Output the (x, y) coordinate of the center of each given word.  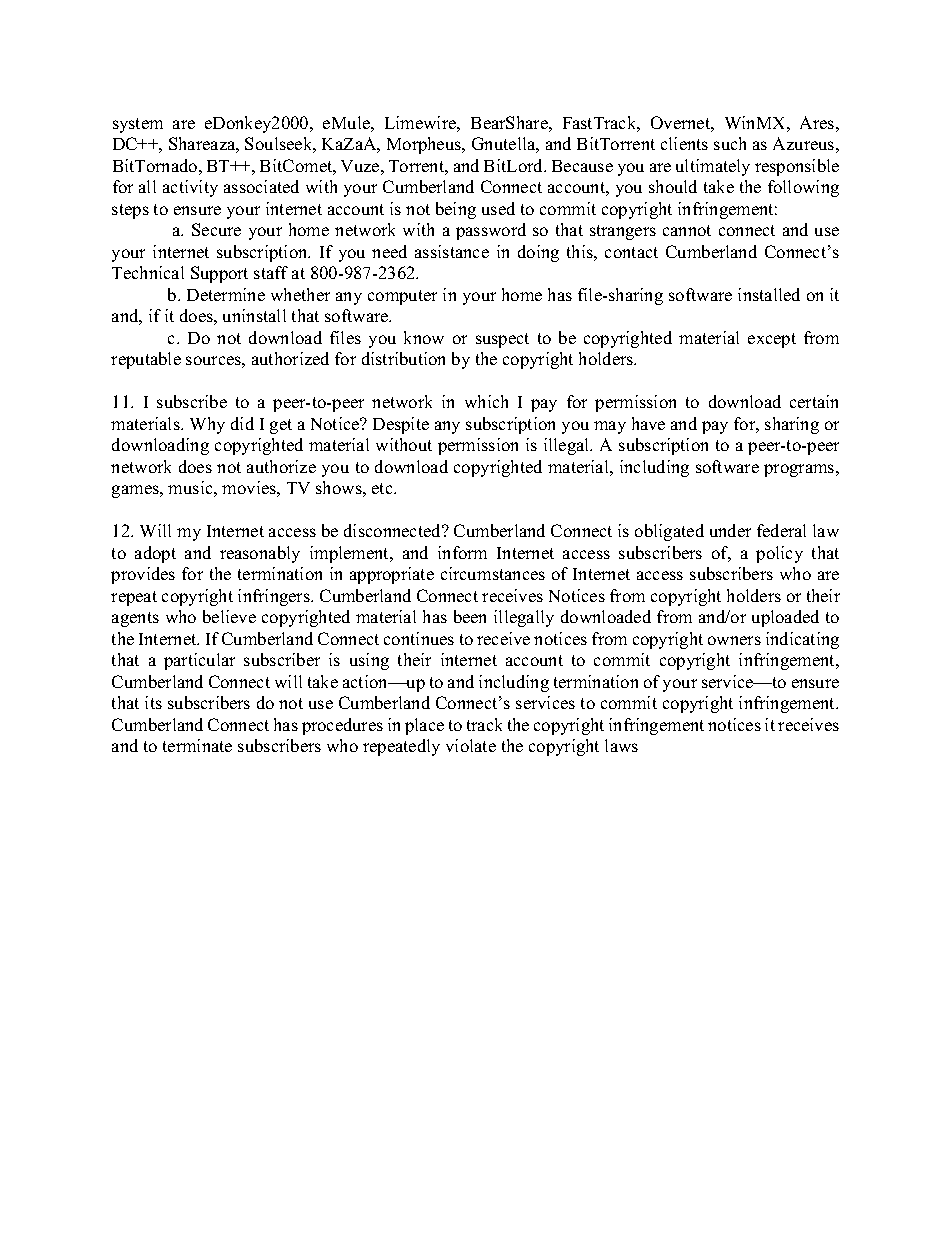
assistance (452, 251)
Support (219, 274)
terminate (197, 745)
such (730, 143)
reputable (146, 360)
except (772, 340)
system (138, 125)
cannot (687, 230)
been (470, 616)
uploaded (785, 618)
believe (229, 616)
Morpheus (425, 145)
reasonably (260, 554)
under (730, 530)
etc (383, 488)
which (486, 401)
